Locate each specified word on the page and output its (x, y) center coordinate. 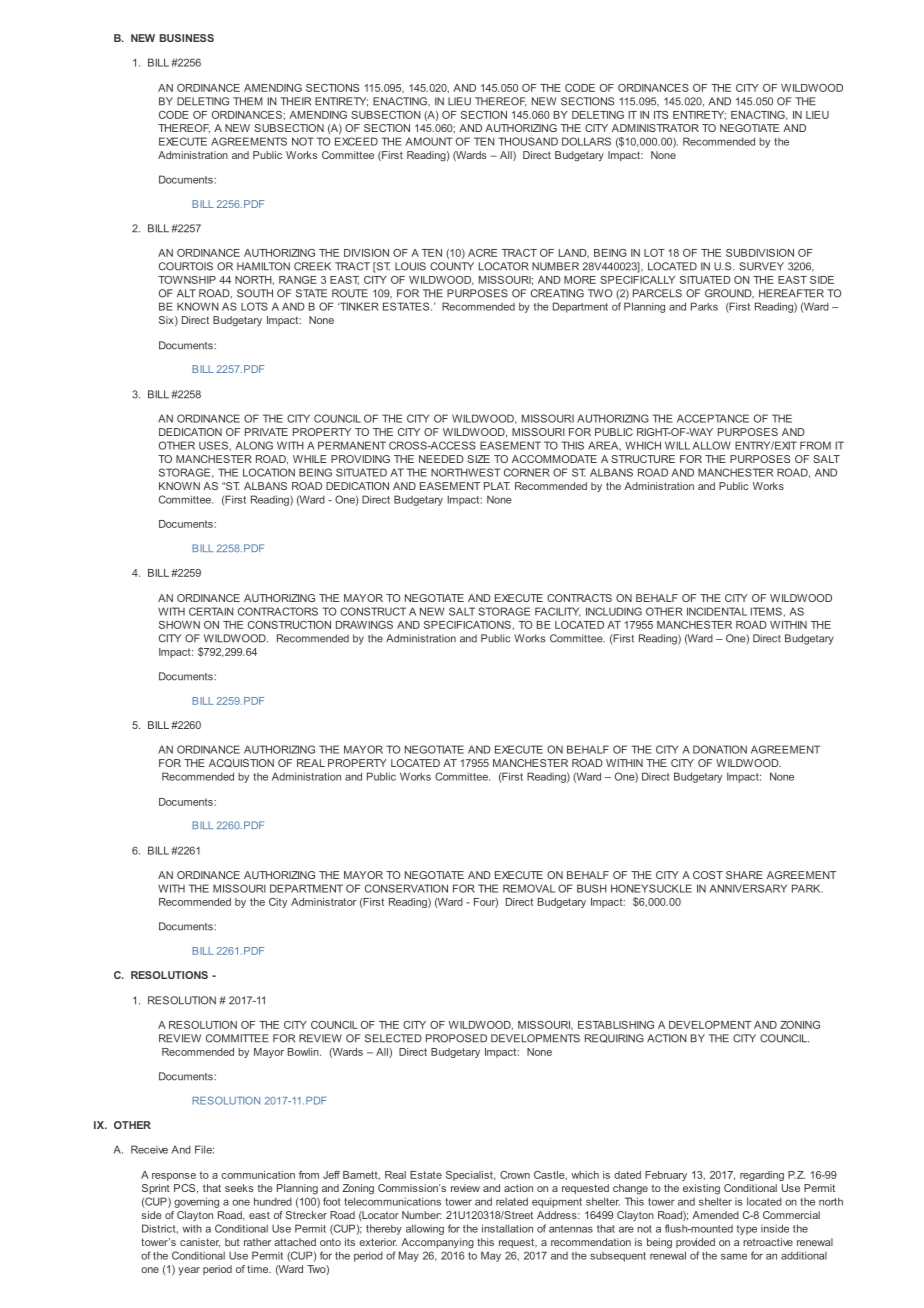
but (232, 1242)
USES (213, 445)
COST (708, 875)
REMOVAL (529, 888)
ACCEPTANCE (713, 418)
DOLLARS (586, 141)
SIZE (478, 459)
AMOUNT (429, 141)
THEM (248, 101)
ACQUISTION (241, 763)
